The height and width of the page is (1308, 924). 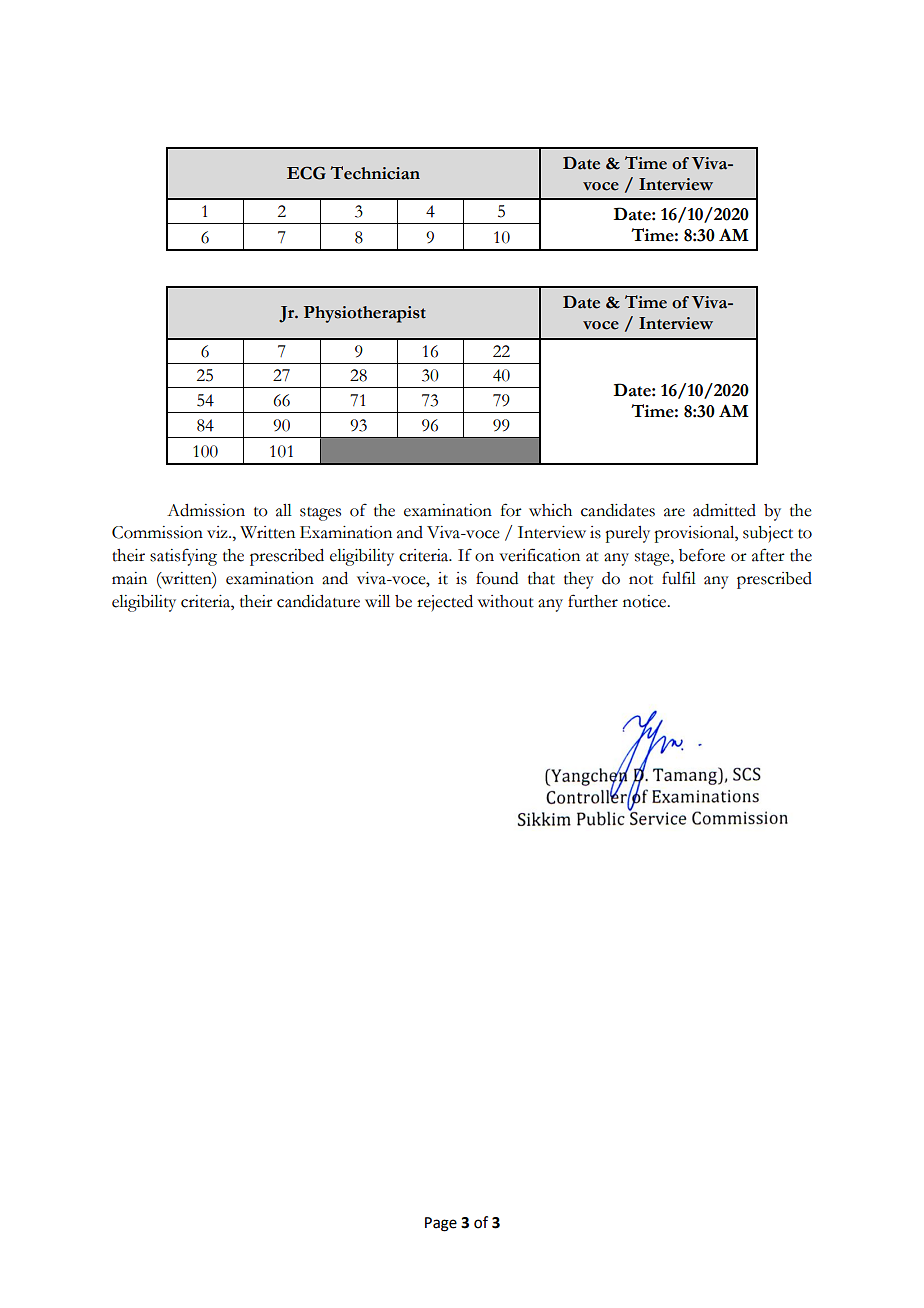 I want to click on Page, so click(x=441, y=1224).
